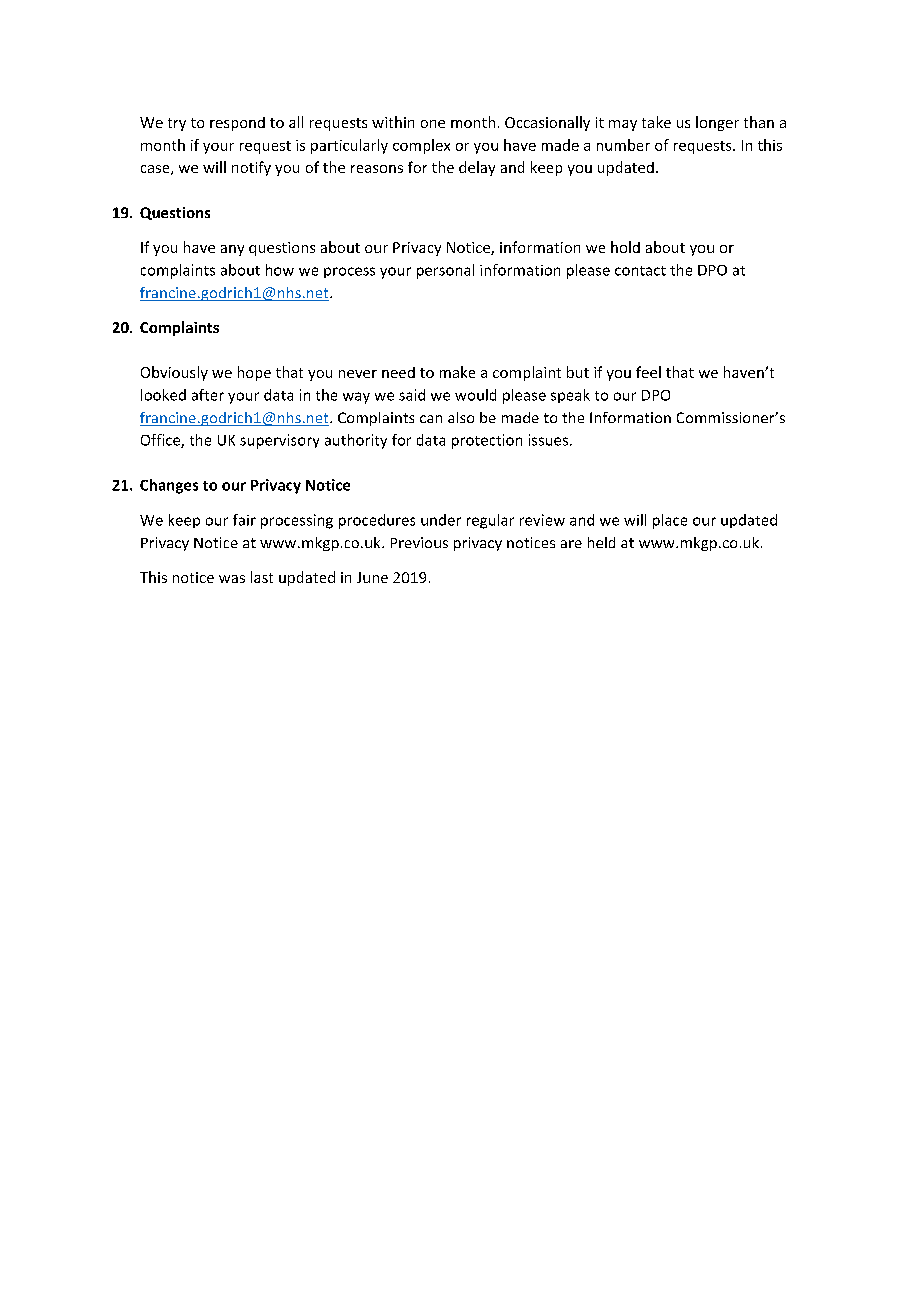 Image resolution: width=924 pixels, height=1308 pixels. I want to click on respond, so click(237, 124).
